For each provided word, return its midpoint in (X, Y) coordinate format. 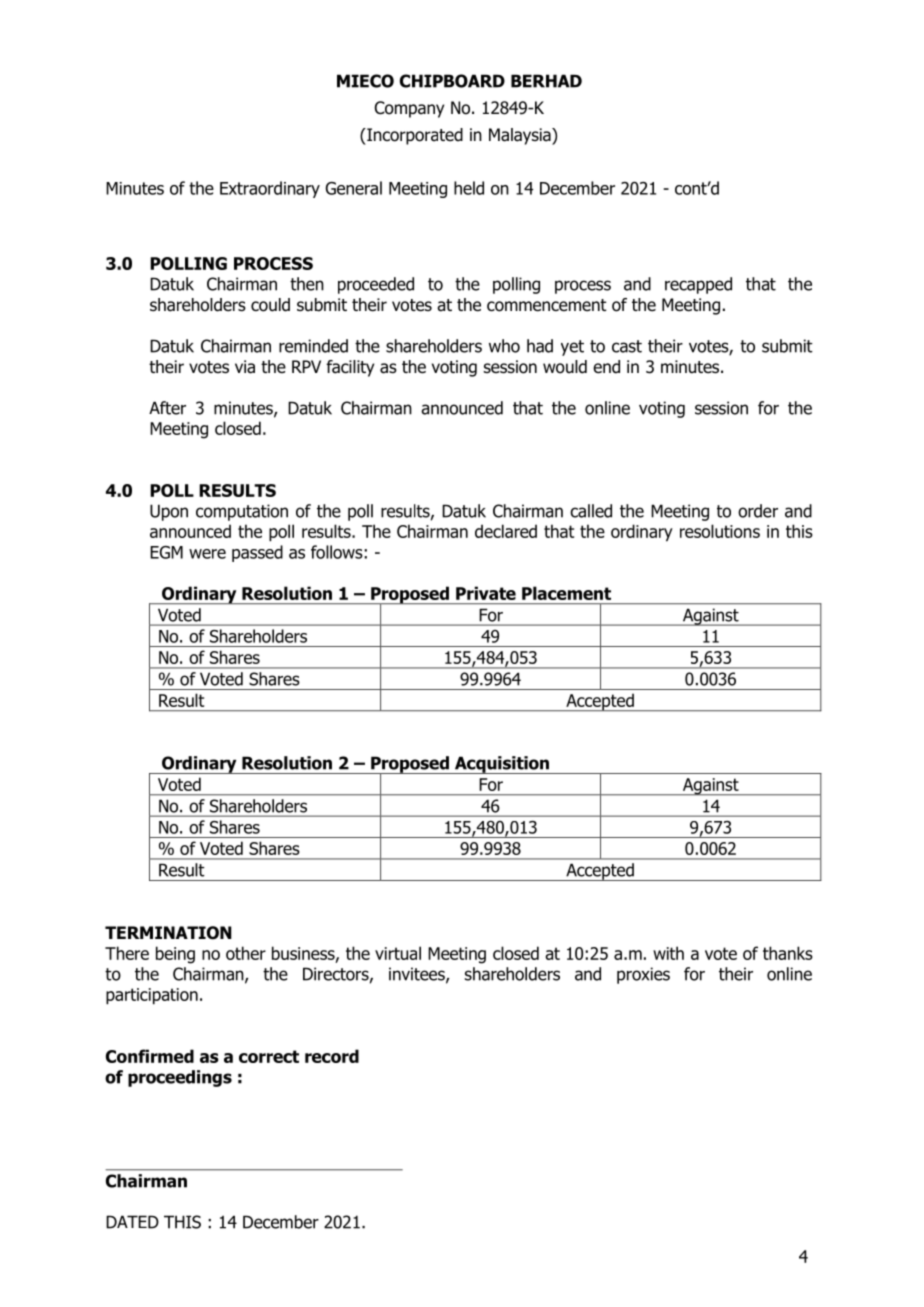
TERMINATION (168, 933)
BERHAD (546, 81)
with (668, 953)
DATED (132, 1222)
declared (506, 531)
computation (242, 512)
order (758, 511)
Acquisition (501, 765)
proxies (643, 975)
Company (409, 109)
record (332, 1056)
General (354, 188)
